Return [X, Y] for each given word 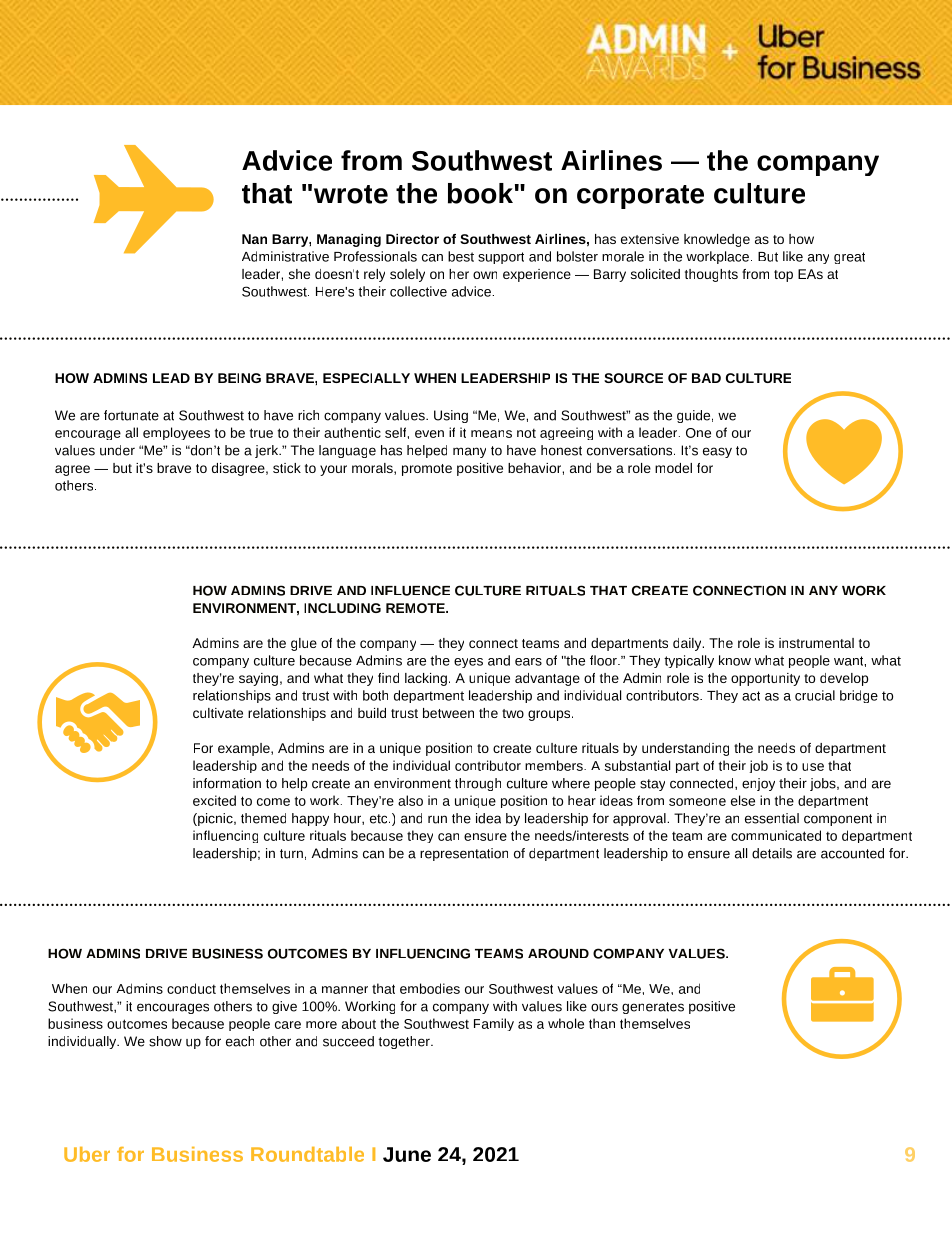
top [783, 276]
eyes [468, 663]
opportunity [765, 679]
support [501, 258]
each [240, 1041]
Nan [254, 239]
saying [258, 679]
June [407, 1154]
